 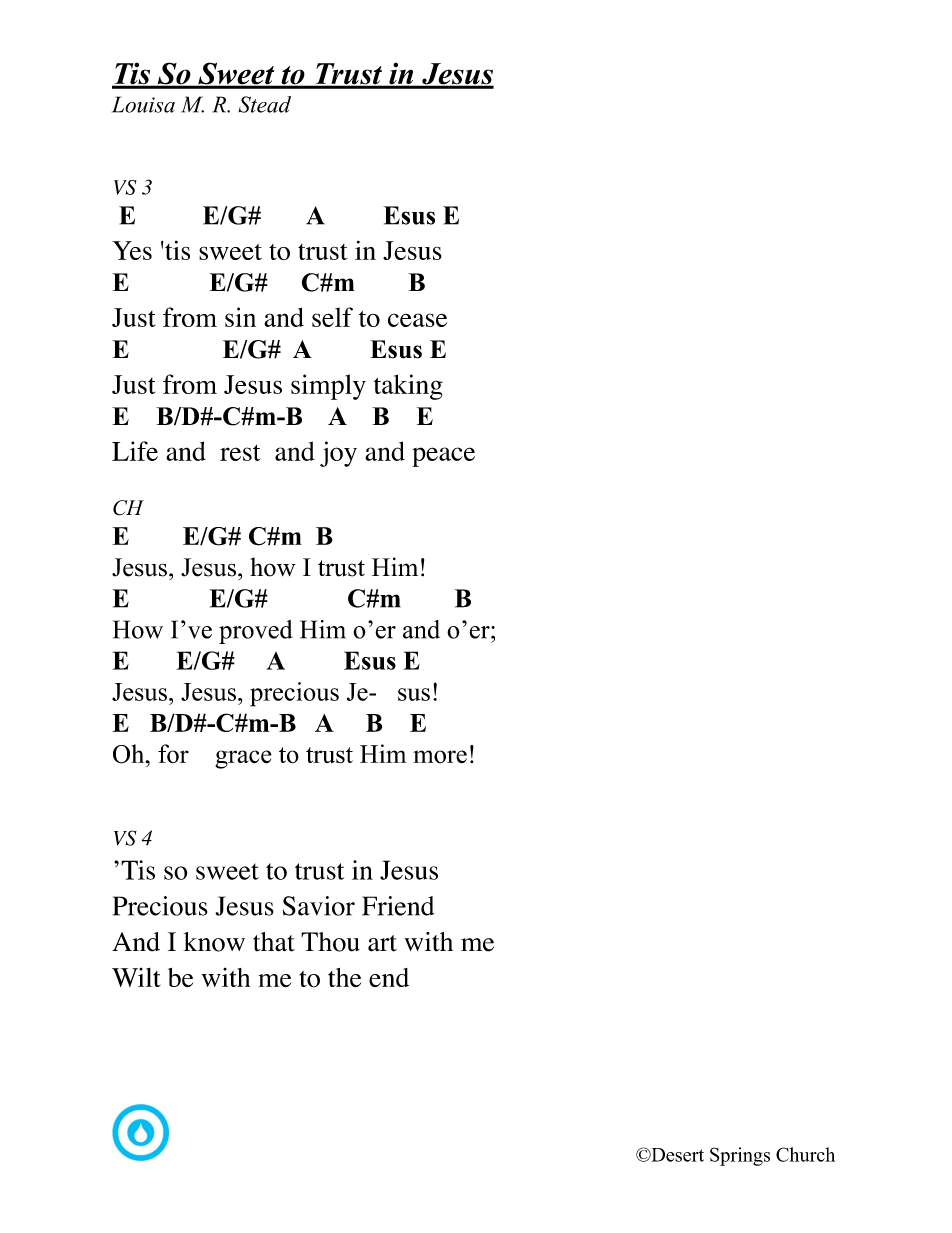 I want to click on simply, so click(x=328, y=387).
